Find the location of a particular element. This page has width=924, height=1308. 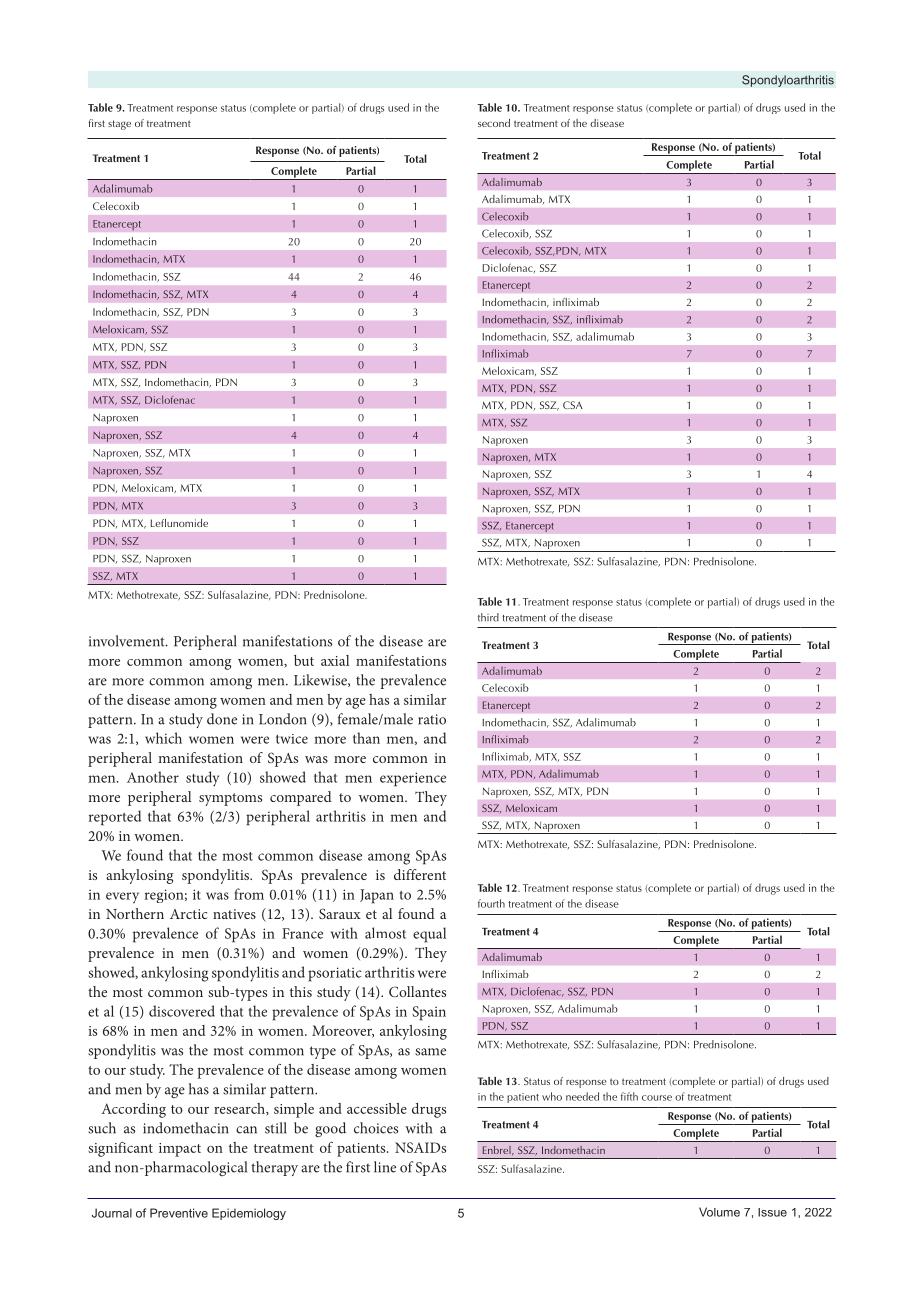

impact is located at coordinates (180, 1150).
